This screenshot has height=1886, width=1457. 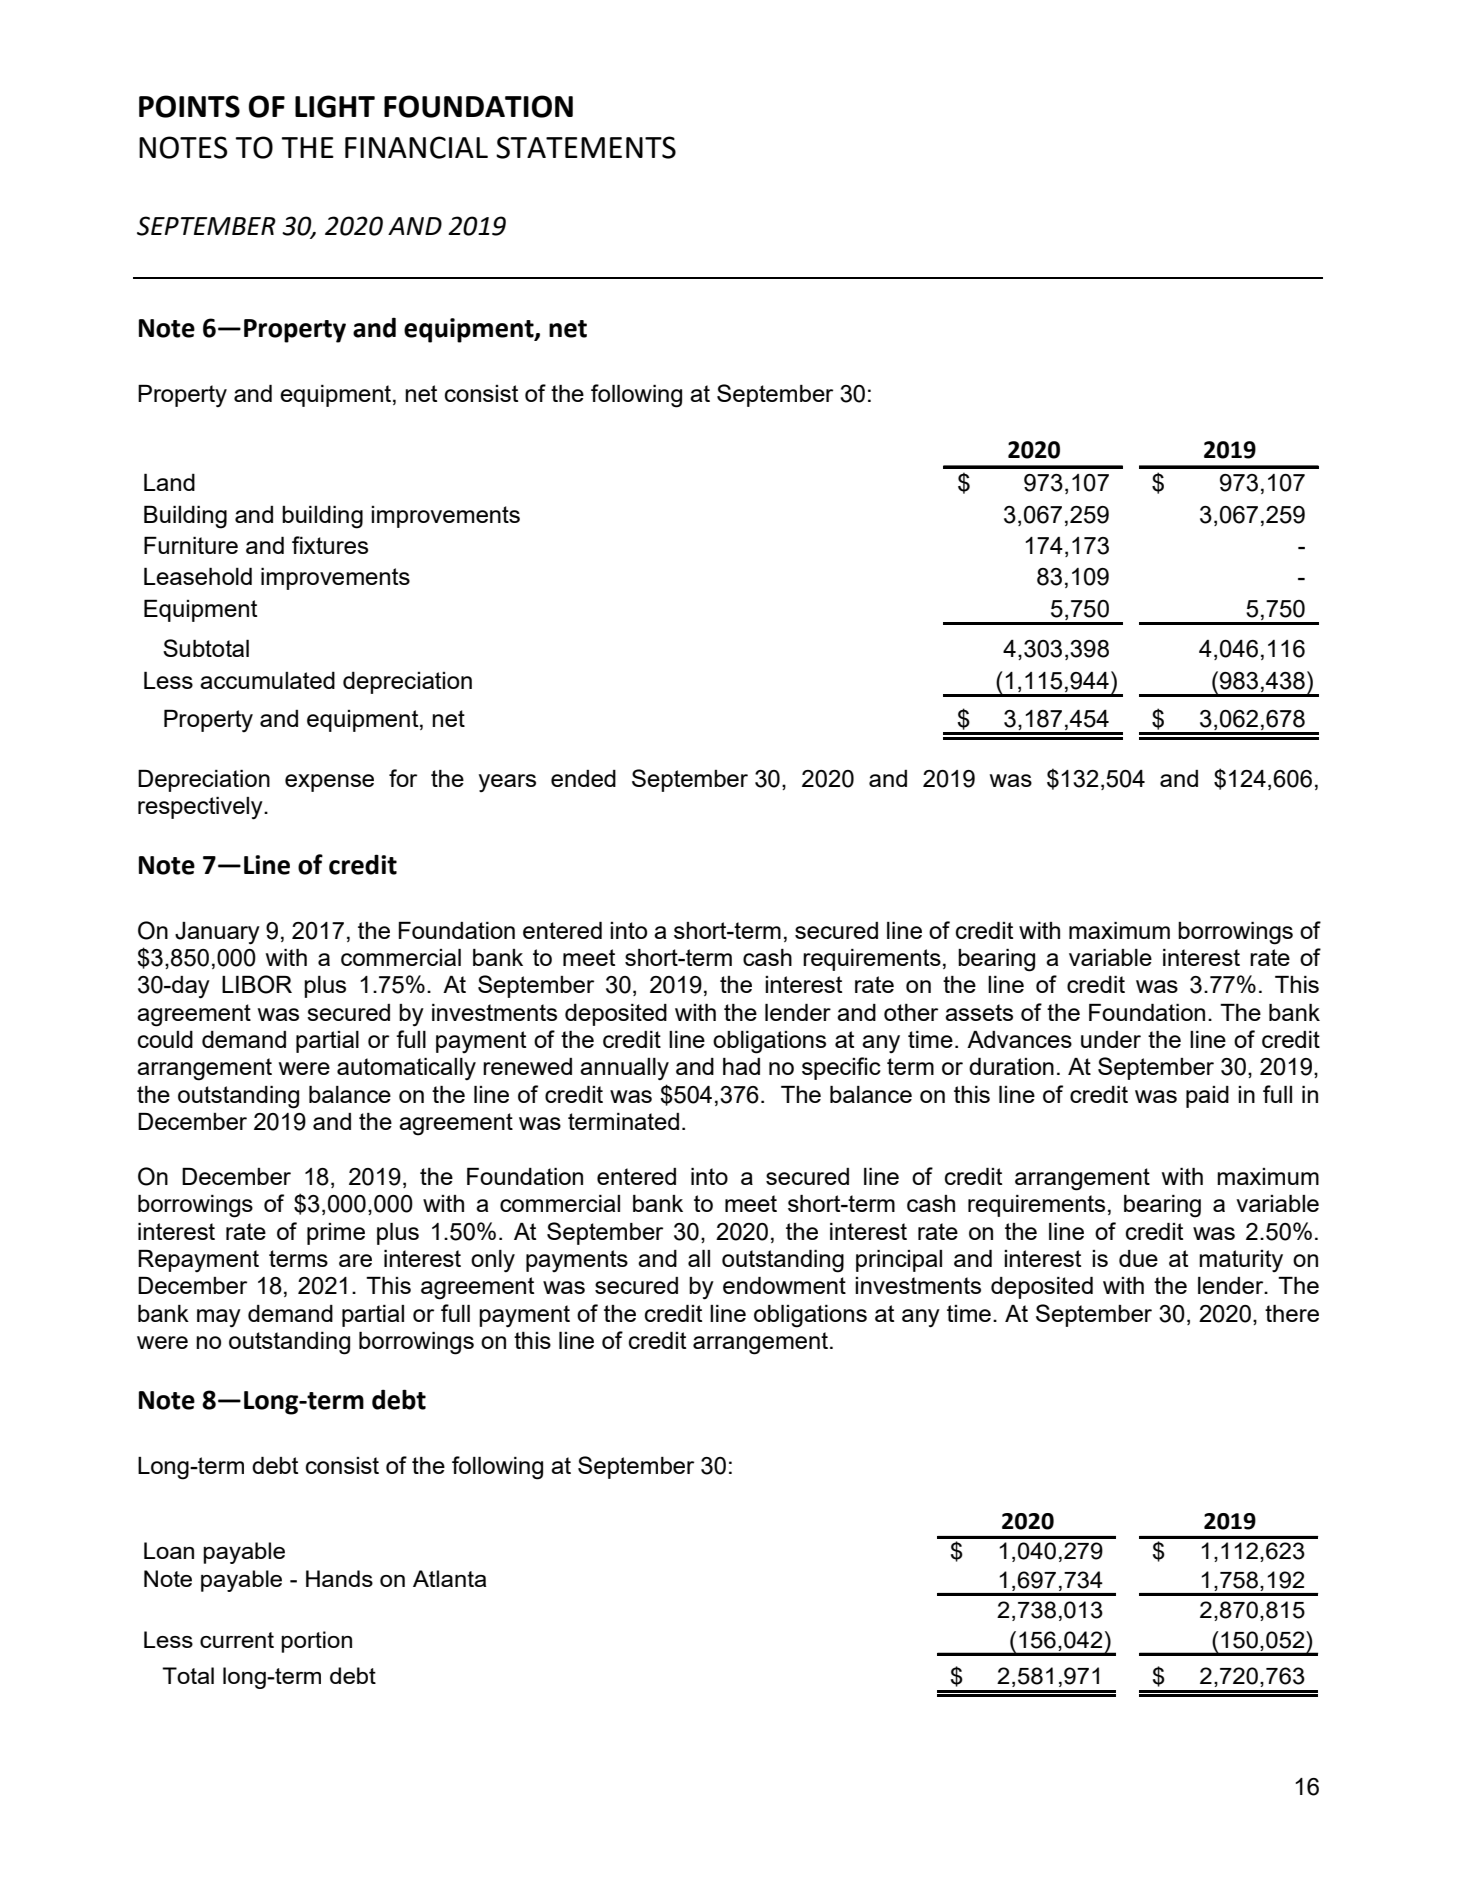 What do you see at coordinates (1138, 1258) in the screenshot?
I see `due` at bounding box center [1138, 1258].
